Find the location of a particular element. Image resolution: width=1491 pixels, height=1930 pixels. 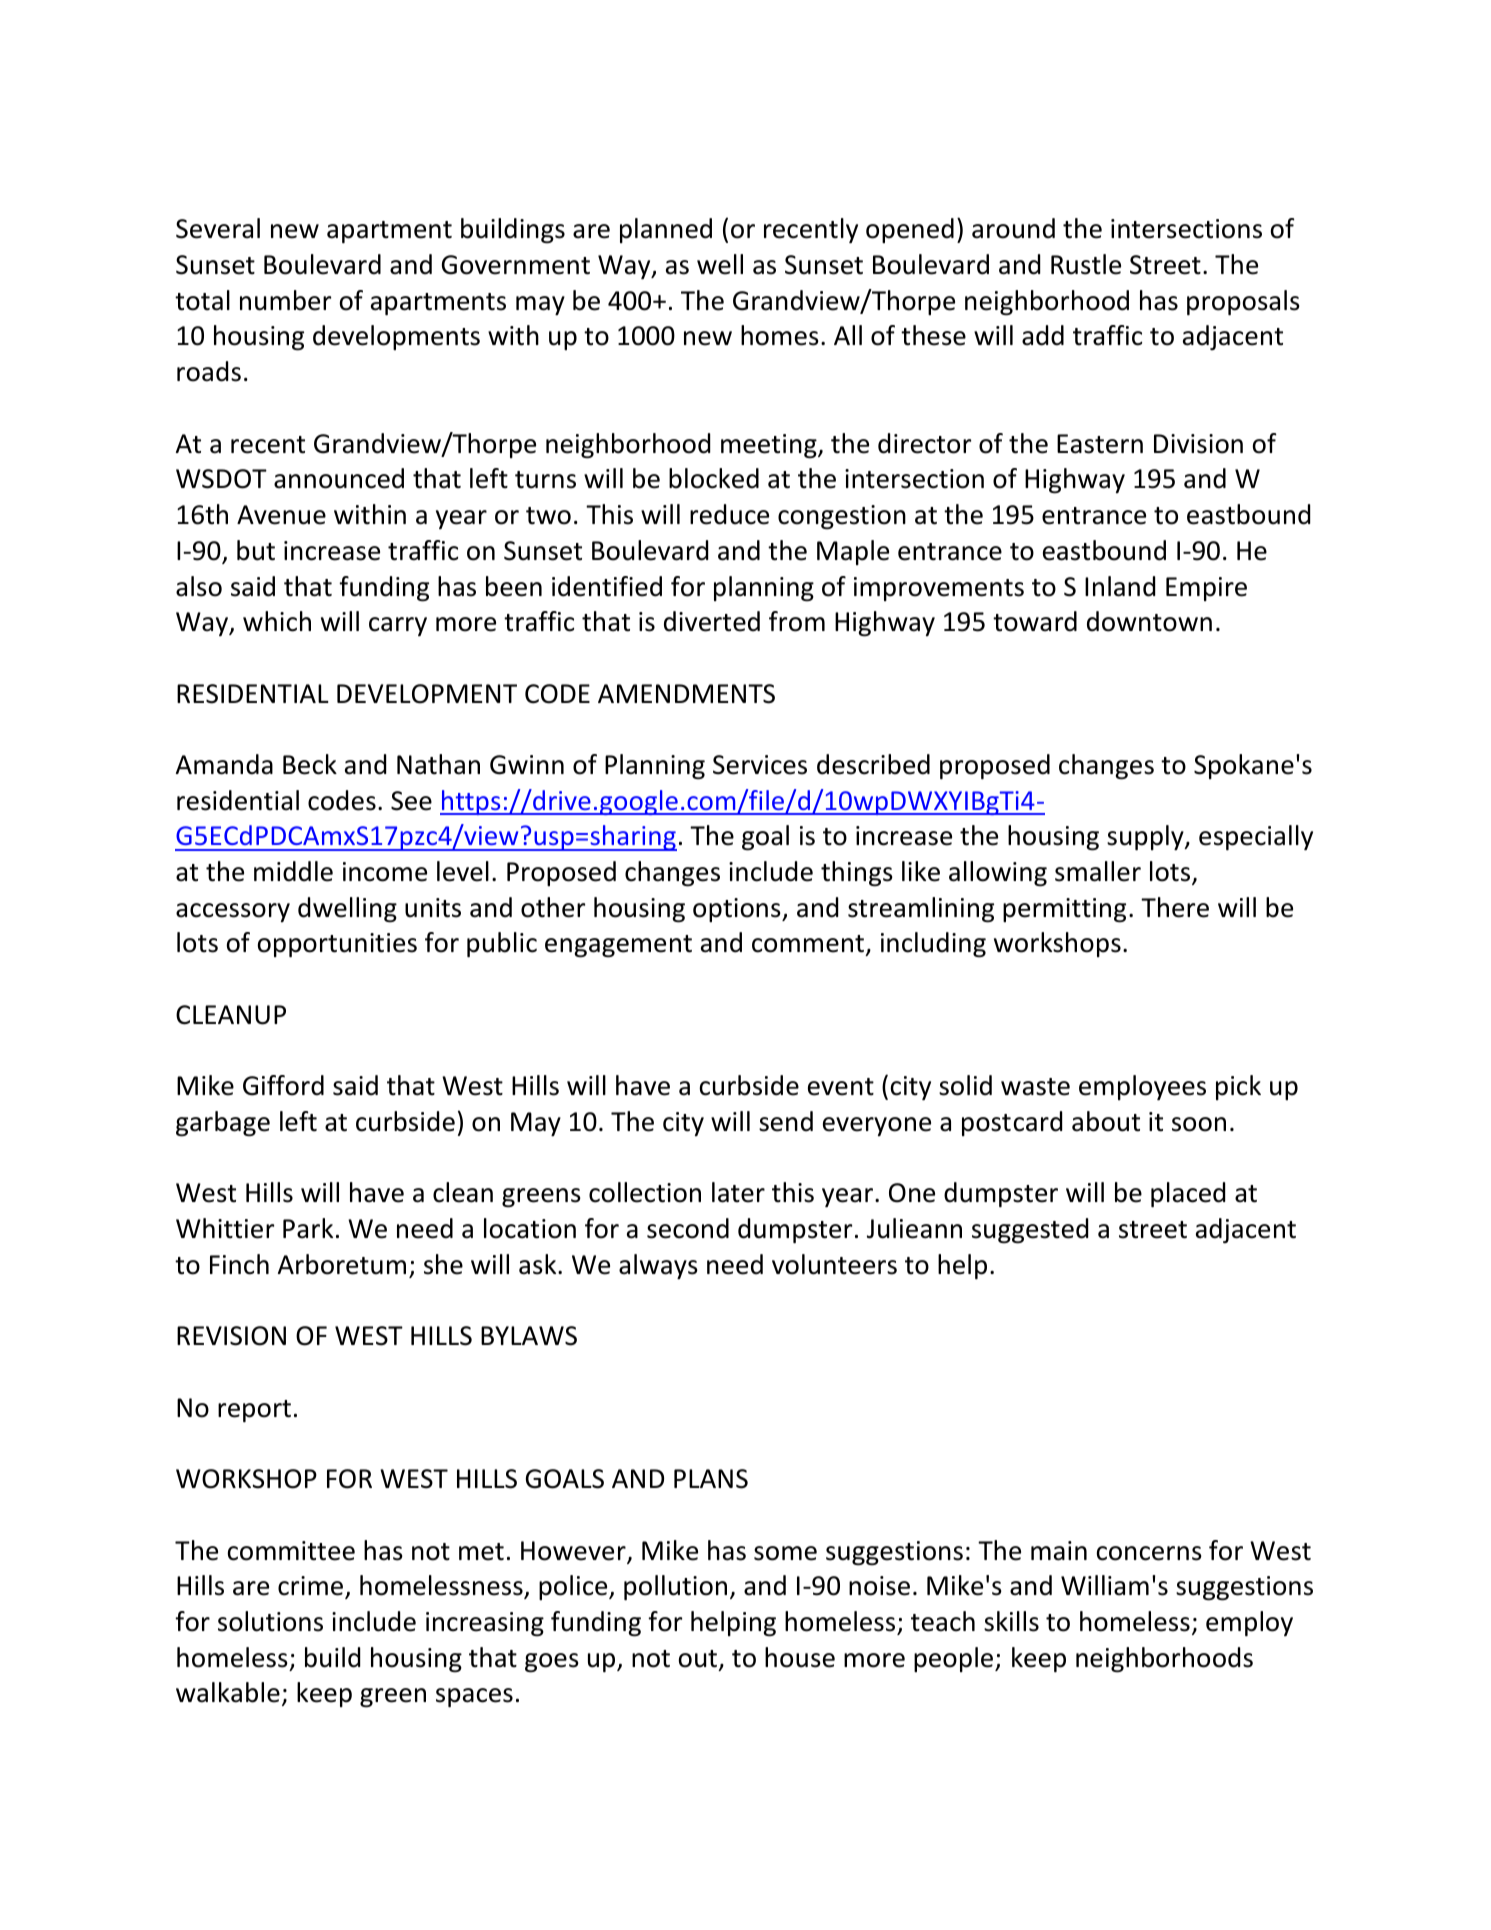

options is located at coordinates (738, 910).
